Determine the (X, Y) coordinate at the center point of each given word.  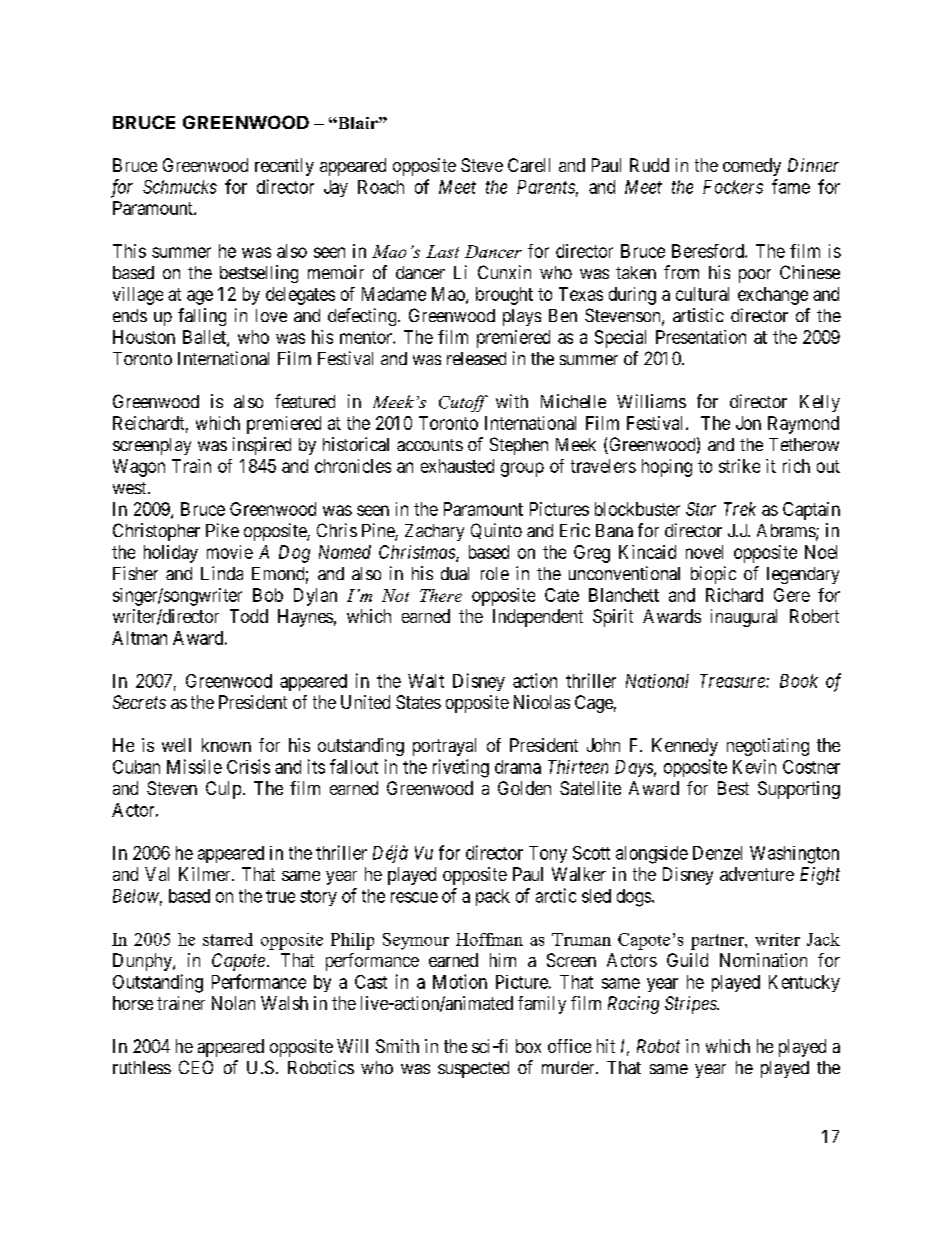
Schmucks (180, 187)
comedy (752, 167)
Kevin (754, 766)
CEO (196, 1067)
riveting (461, 768)
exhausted (457, 466)
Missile (194, 766)
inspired (262, 446)
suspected (473, 1069)
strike (739, 466)
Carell (529, 165)
